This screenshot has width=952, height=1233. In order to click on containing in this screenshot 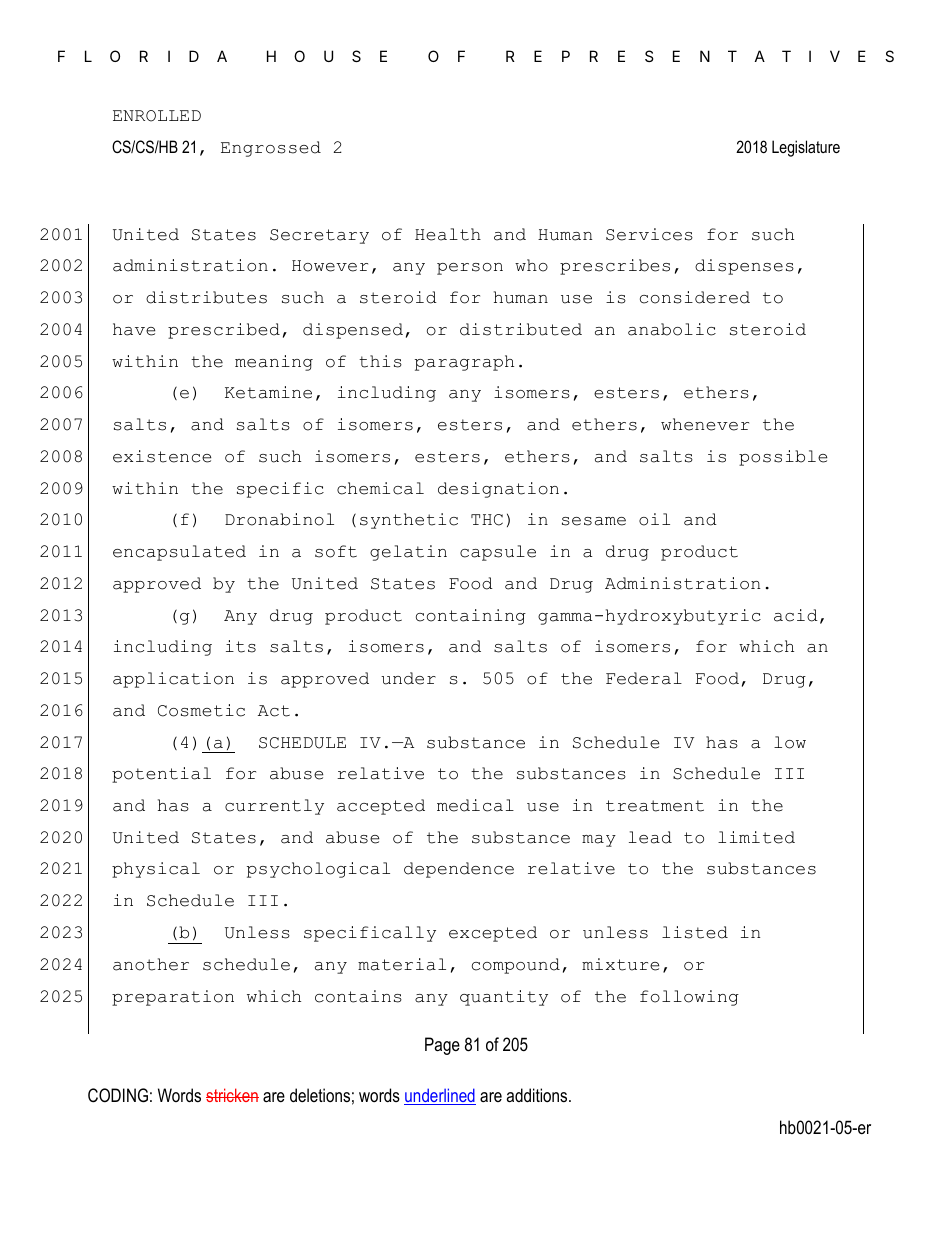, I will do `click(471, 617)`.
